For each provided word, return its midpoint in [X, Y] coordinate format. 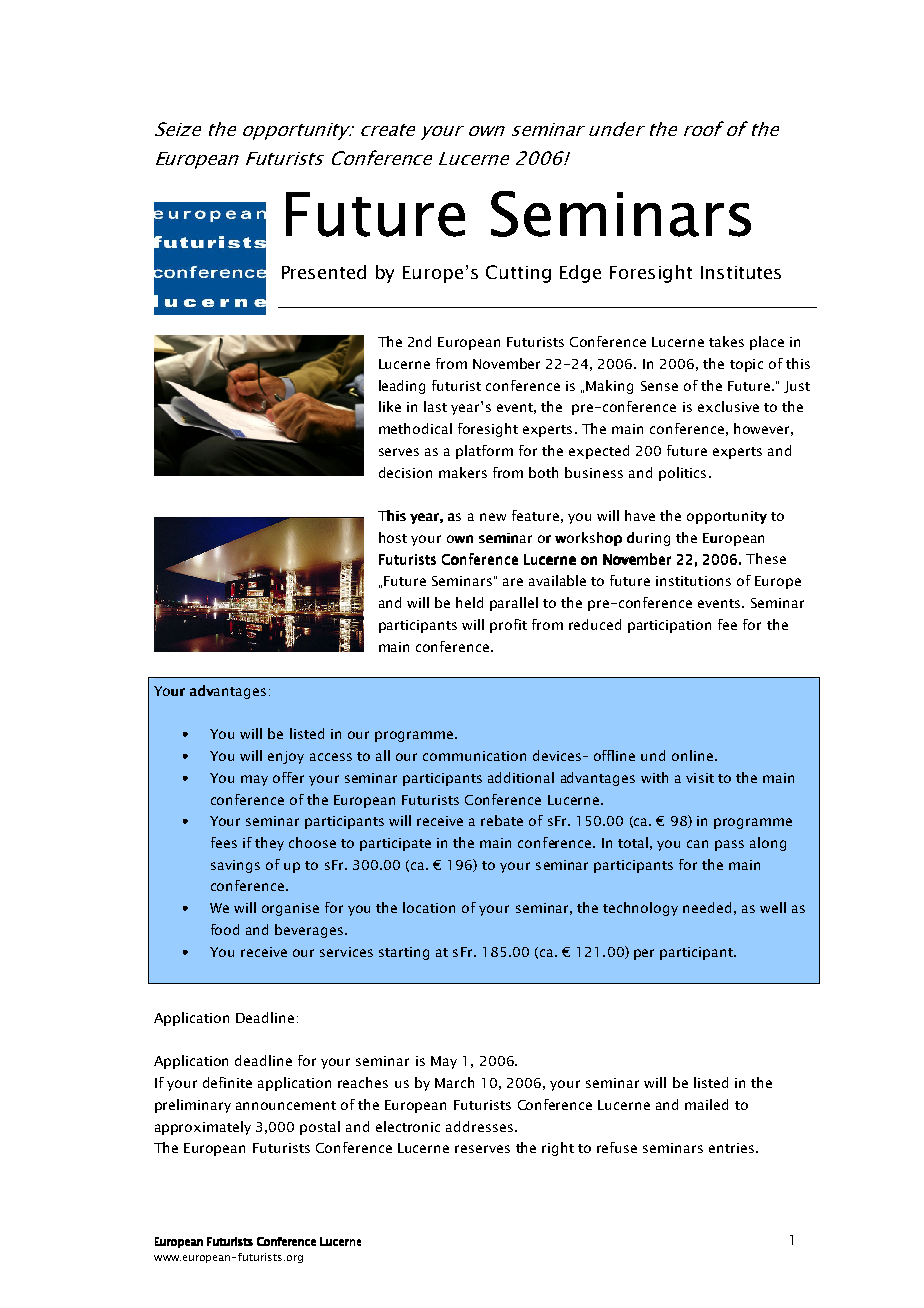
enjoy [286, 757]
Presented [324, 272]
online [692, 755]
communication [474, 756]
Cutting [518, 274]
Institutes [741, 272]
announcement [286, 1105]
